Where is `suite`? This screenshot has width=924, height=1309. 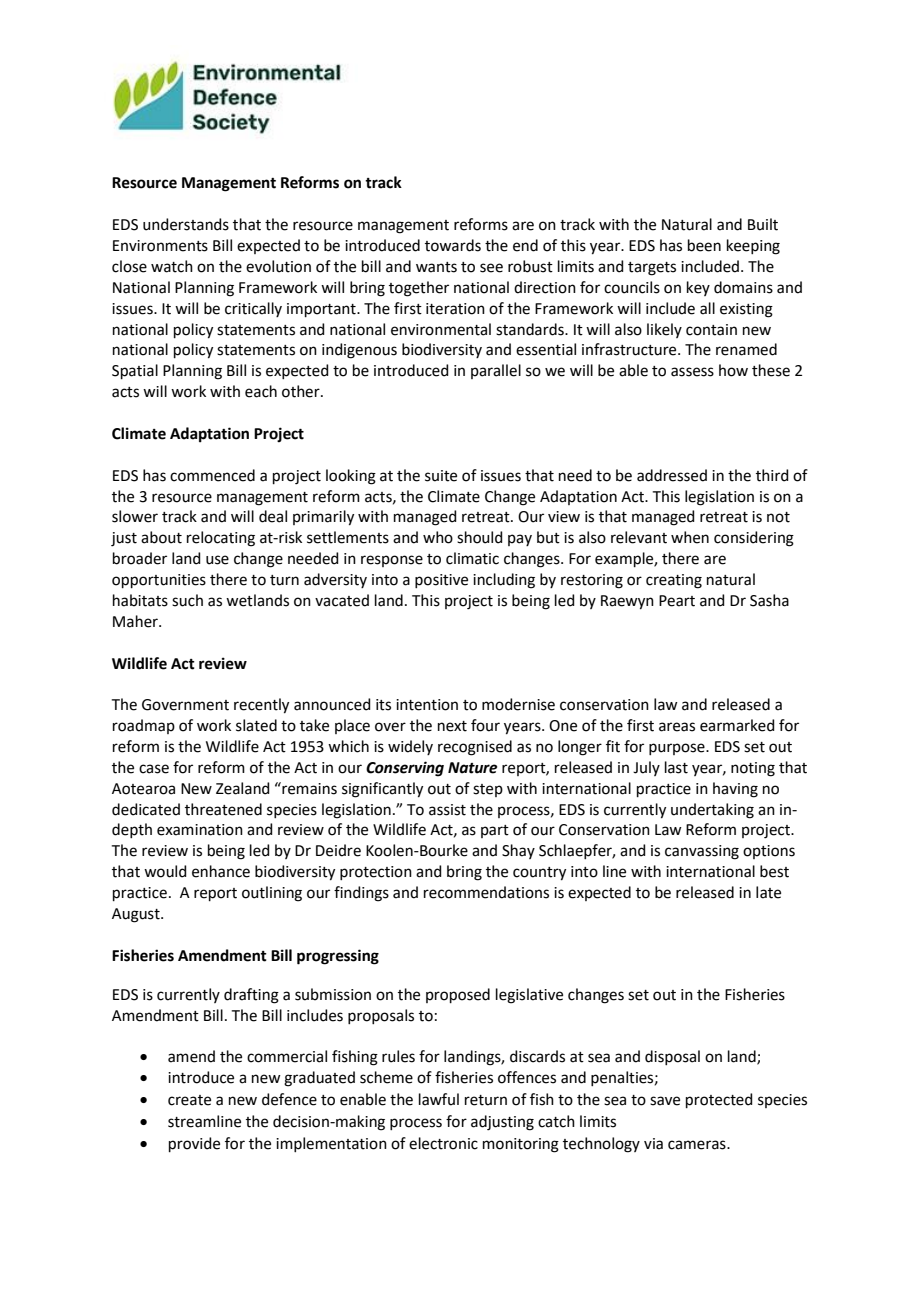
suite is located at coordinates (441, 476).
